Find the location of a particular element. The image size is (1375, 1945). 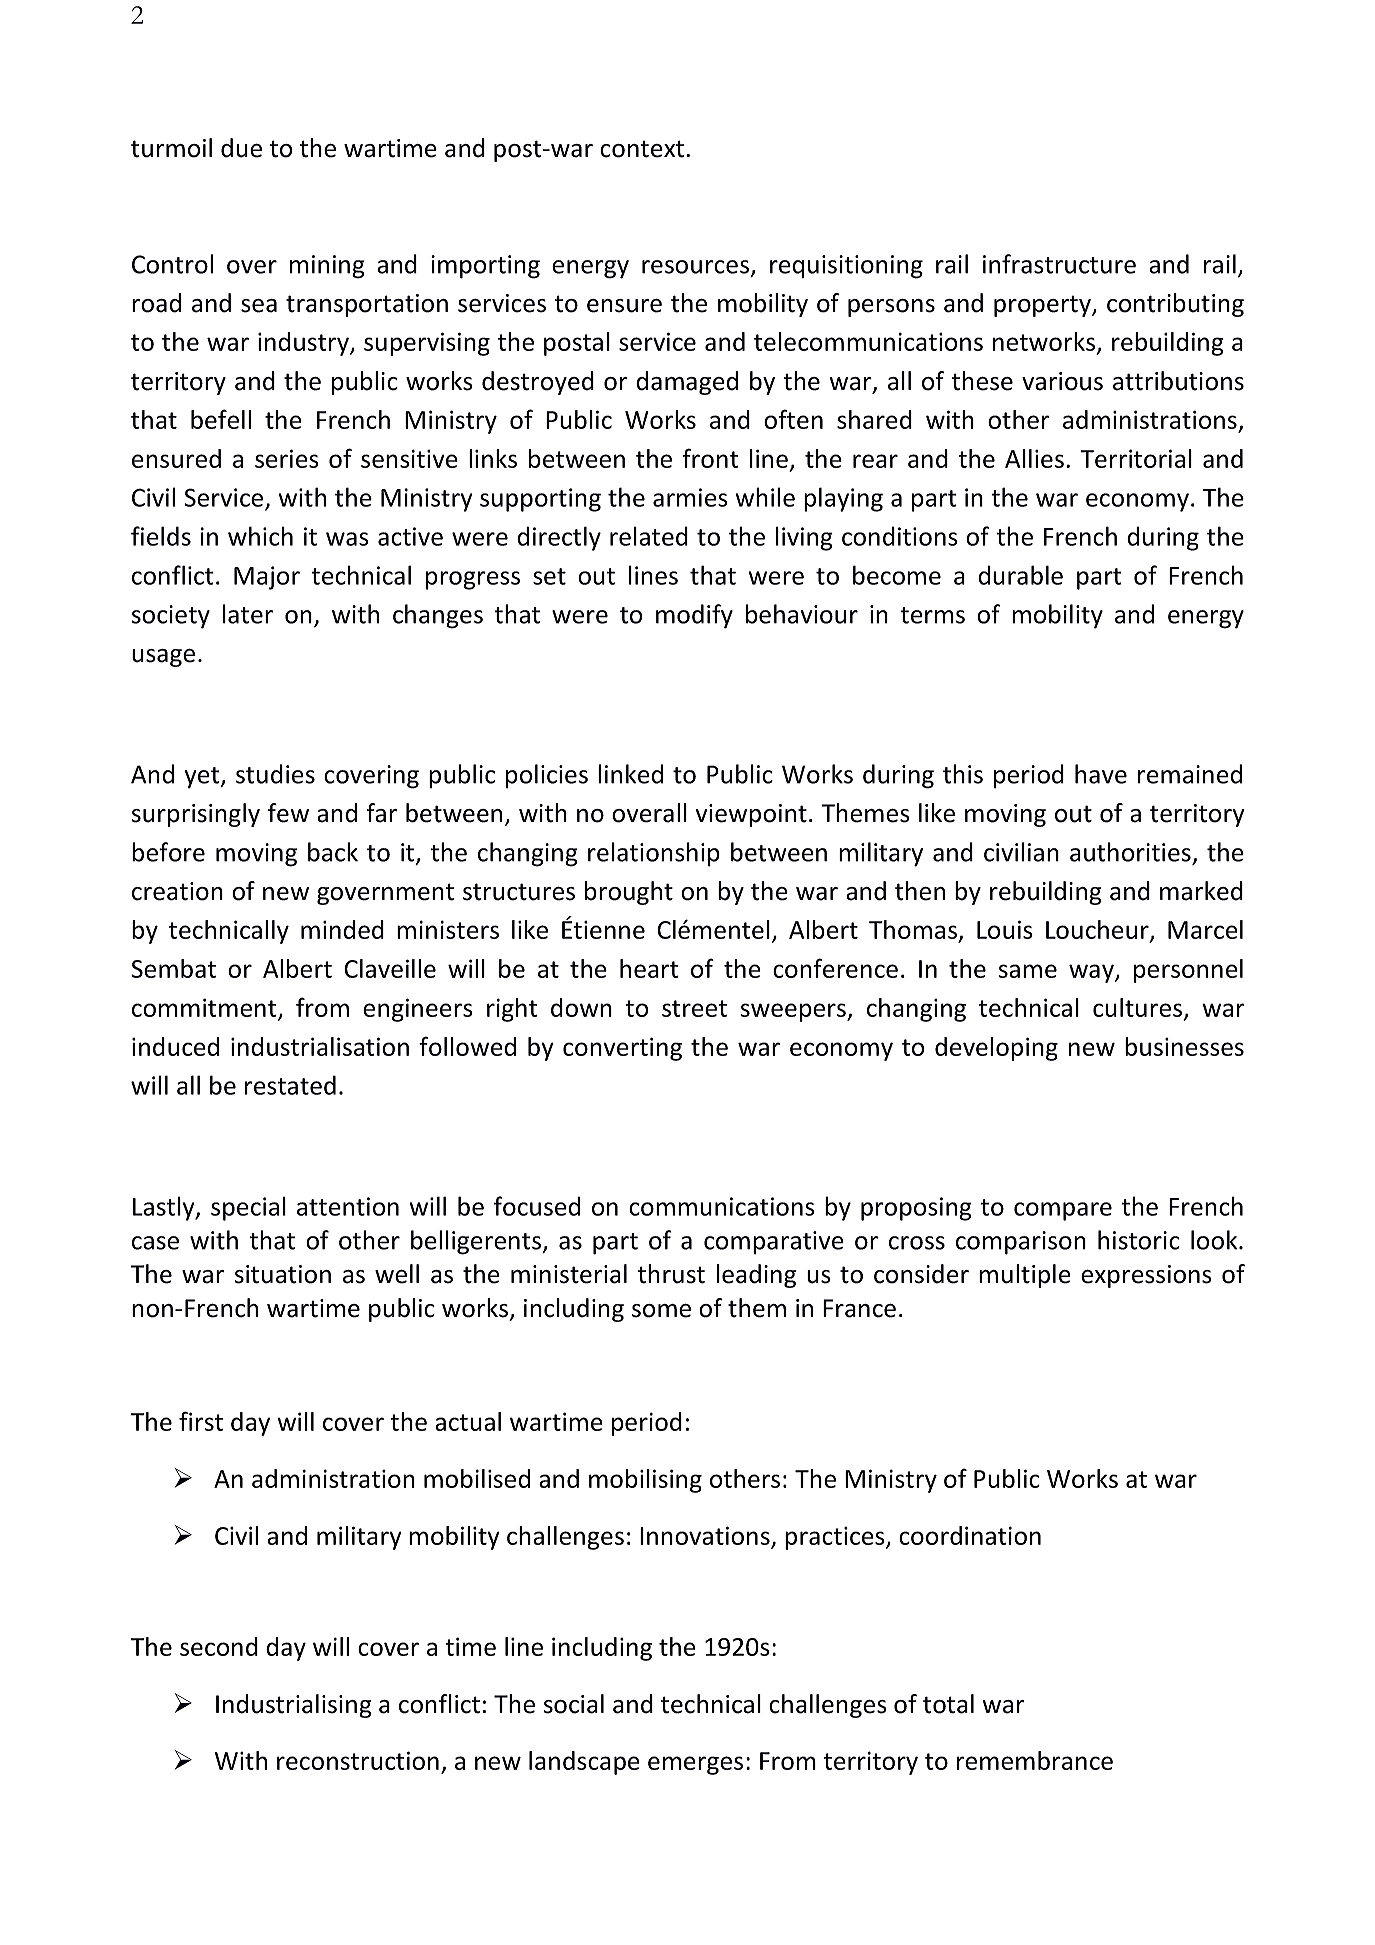

durable is located at coordinates (1020, 575).
